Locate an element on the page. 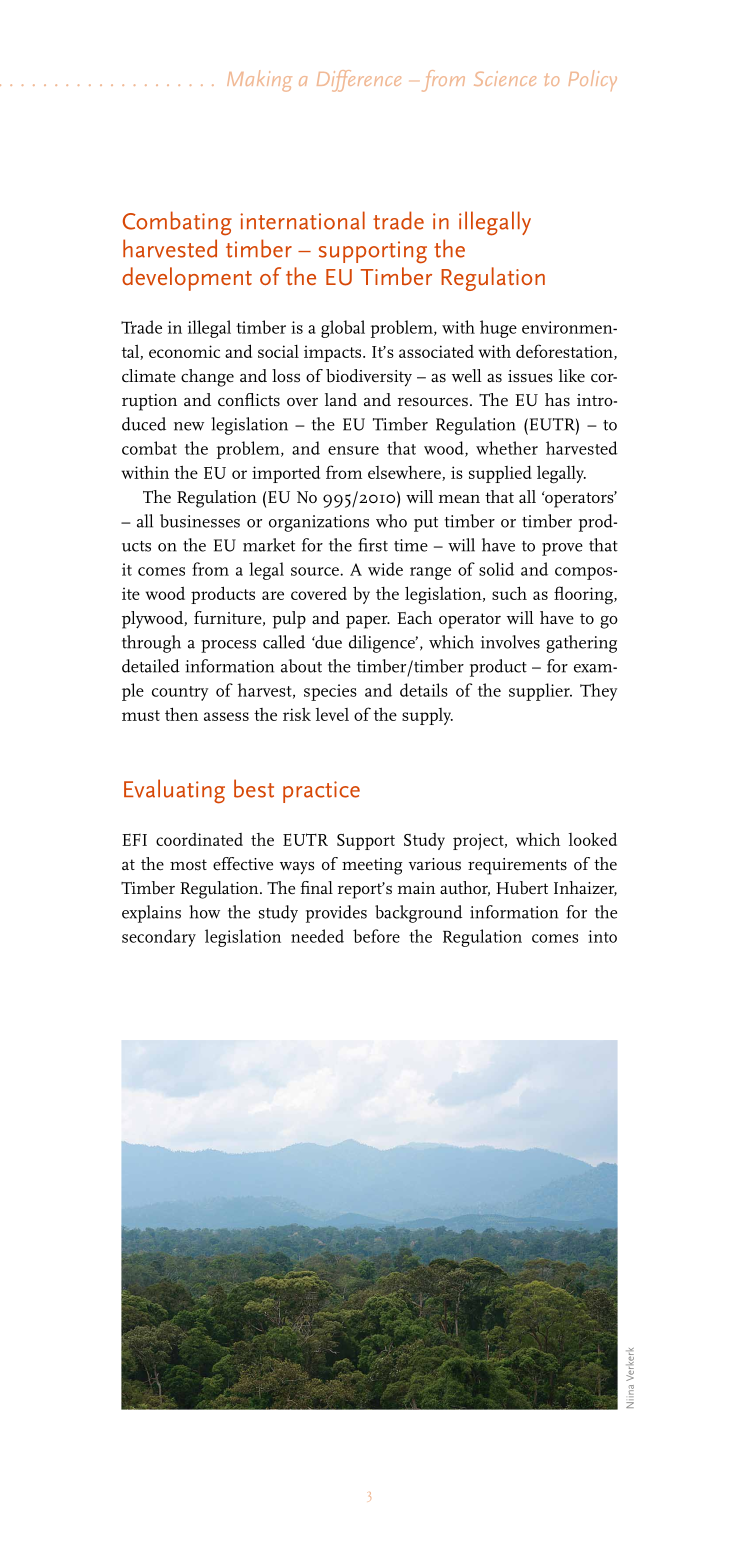 Image resolution: width=739 pixels, height=1568 pixels. ensure is located at coordinates (353, 450).
